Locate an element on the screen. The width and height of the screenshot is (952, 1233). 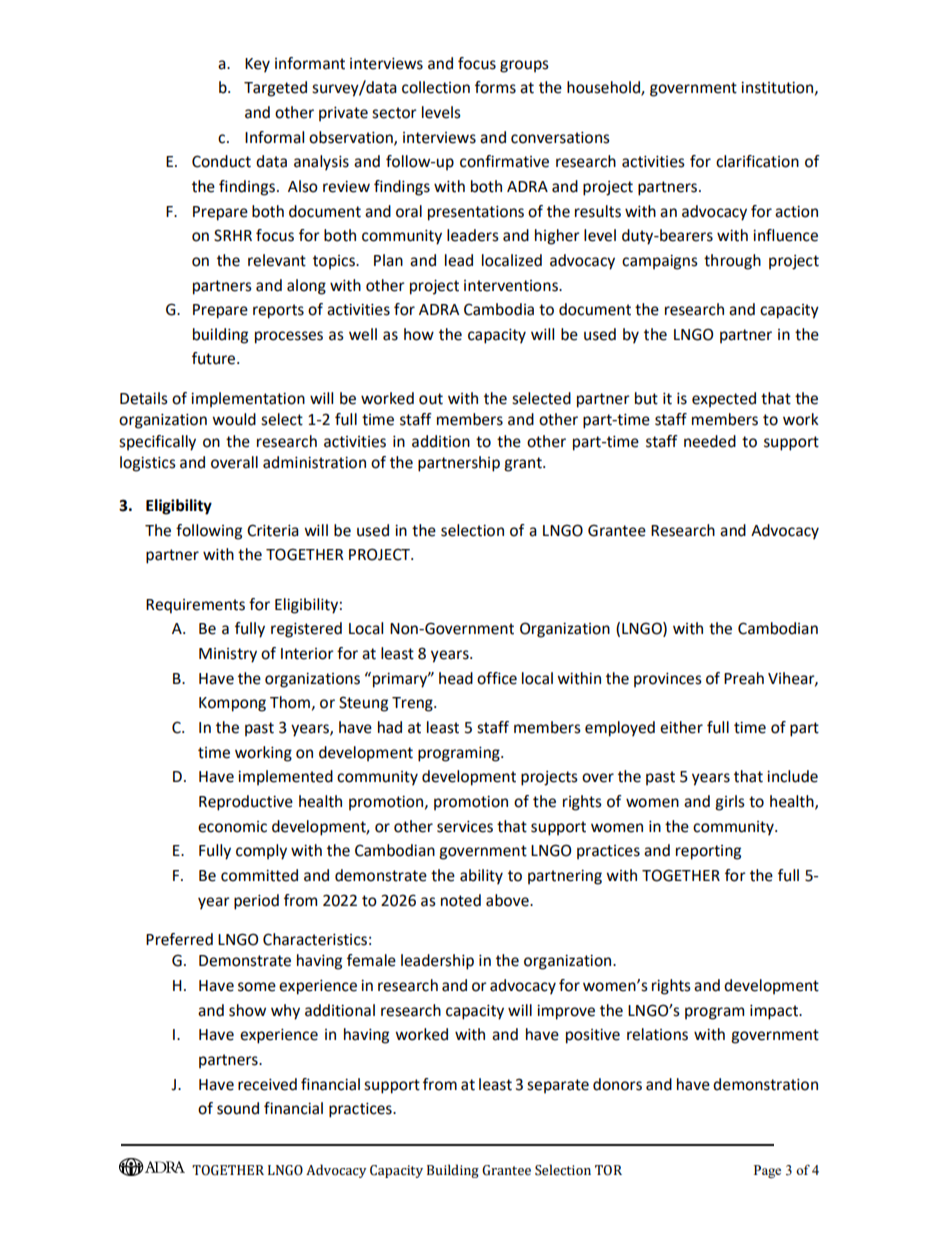
Key is located at coordinates (257, 65).
